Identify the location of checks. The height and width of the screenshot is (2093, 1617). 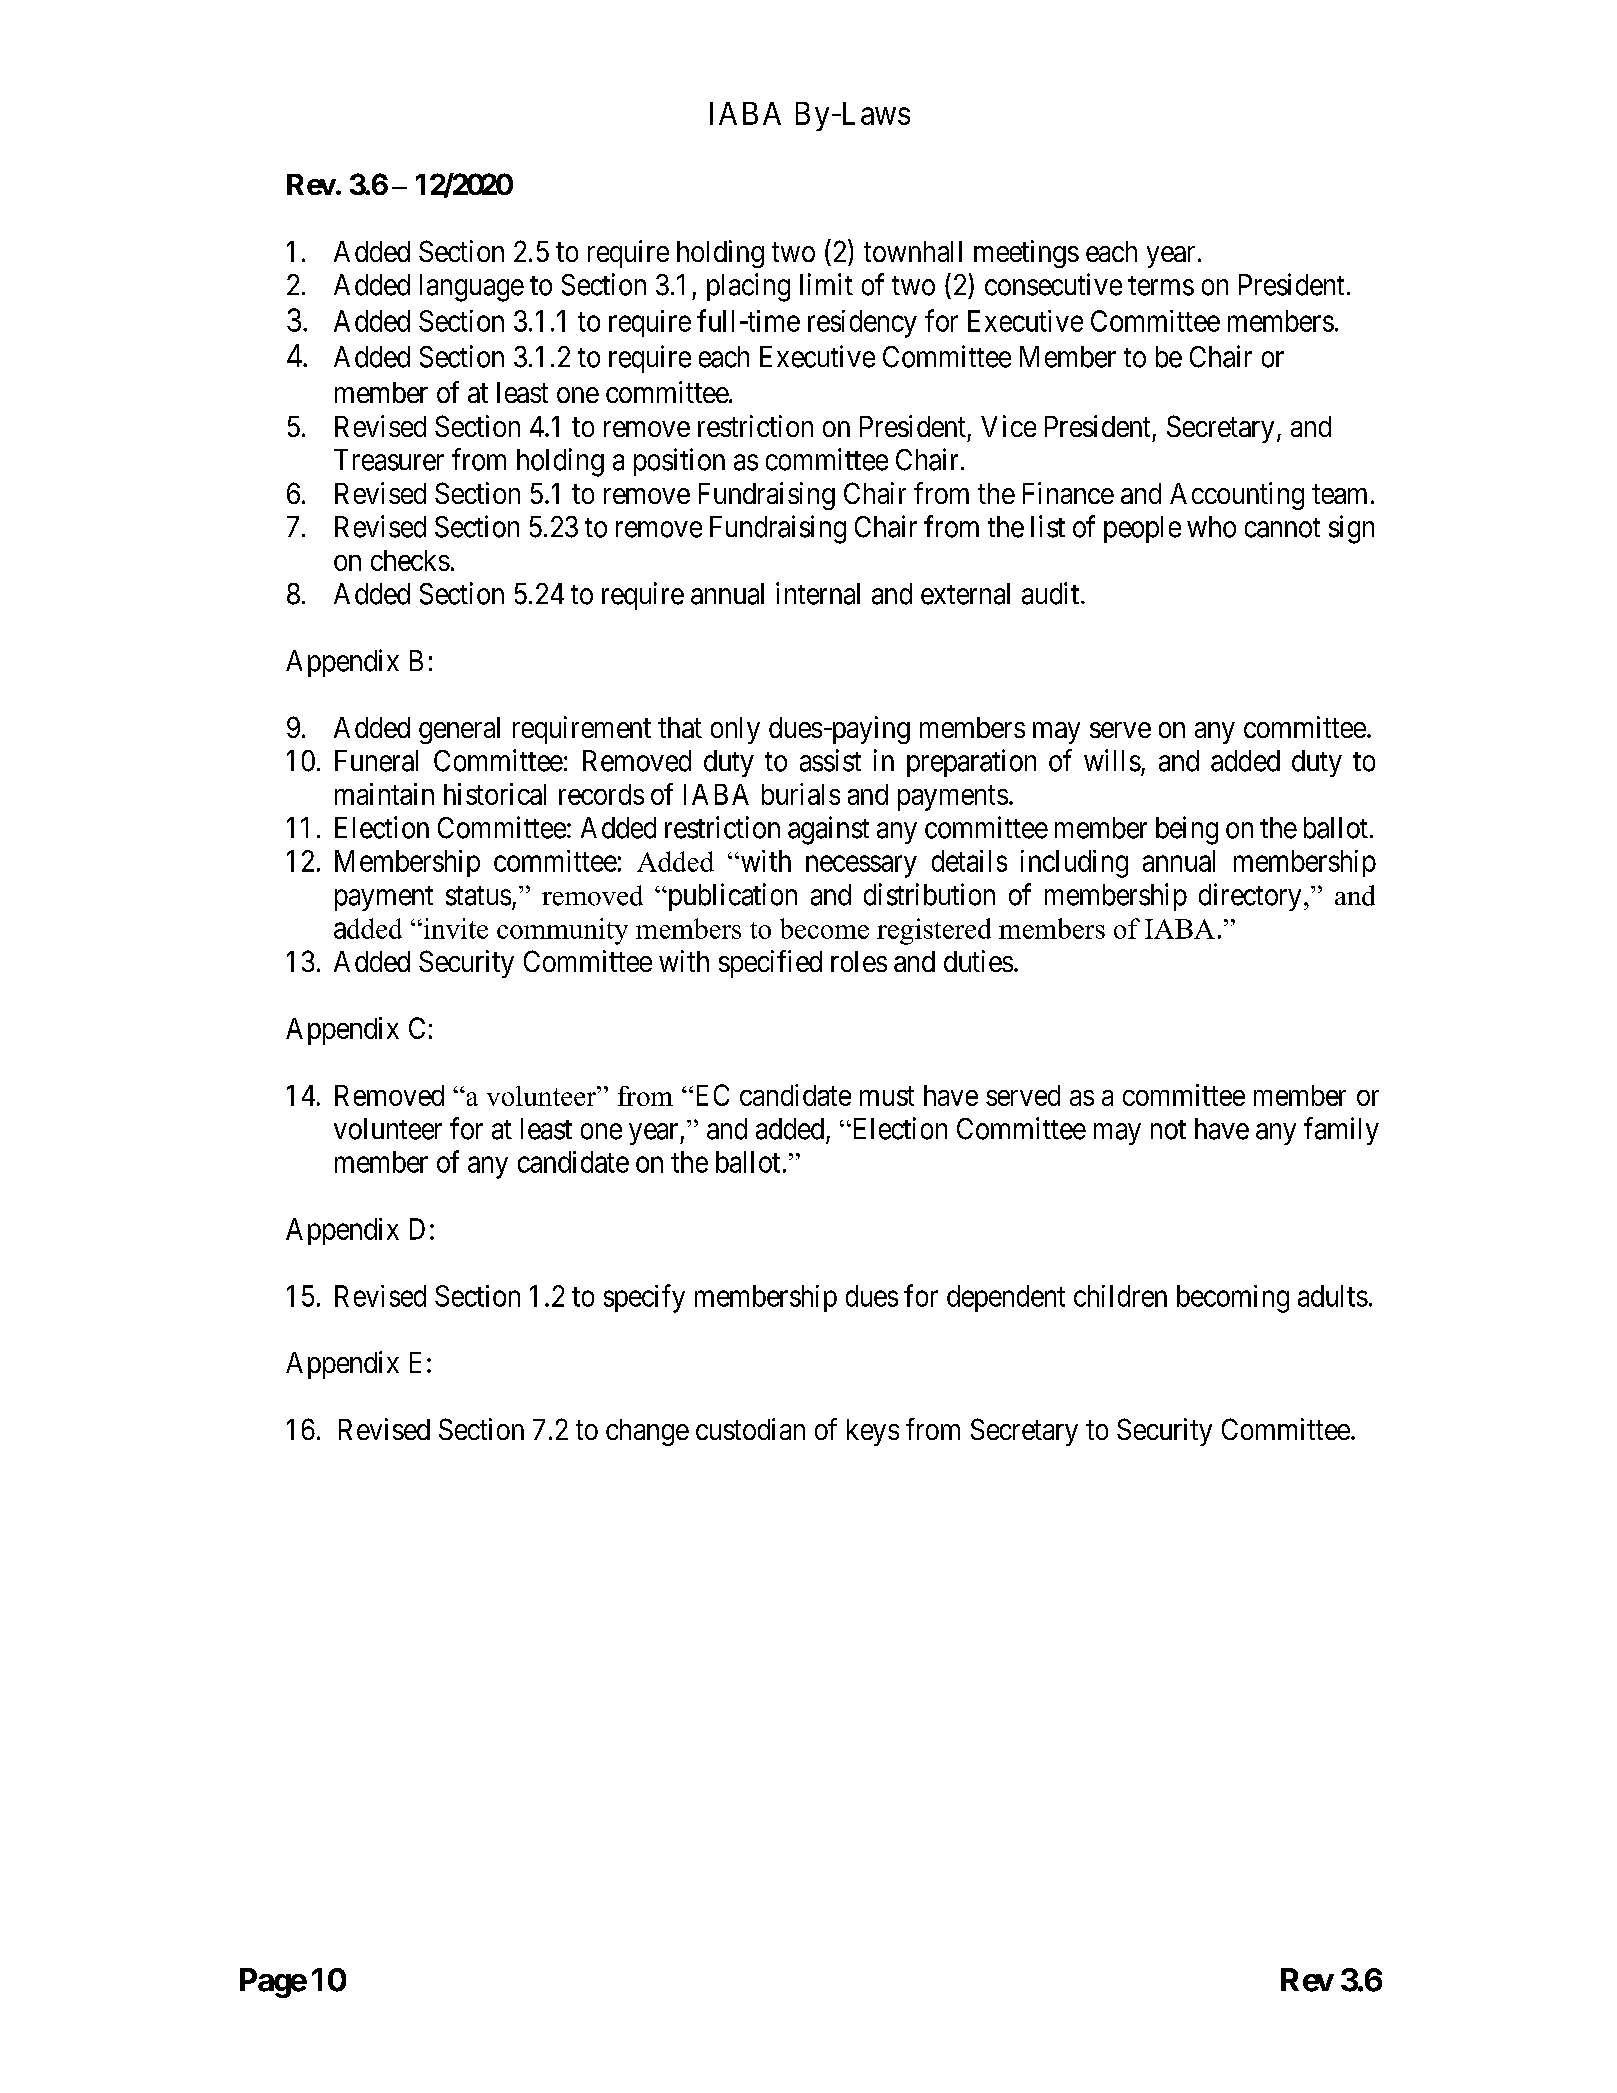
(410, 560).
